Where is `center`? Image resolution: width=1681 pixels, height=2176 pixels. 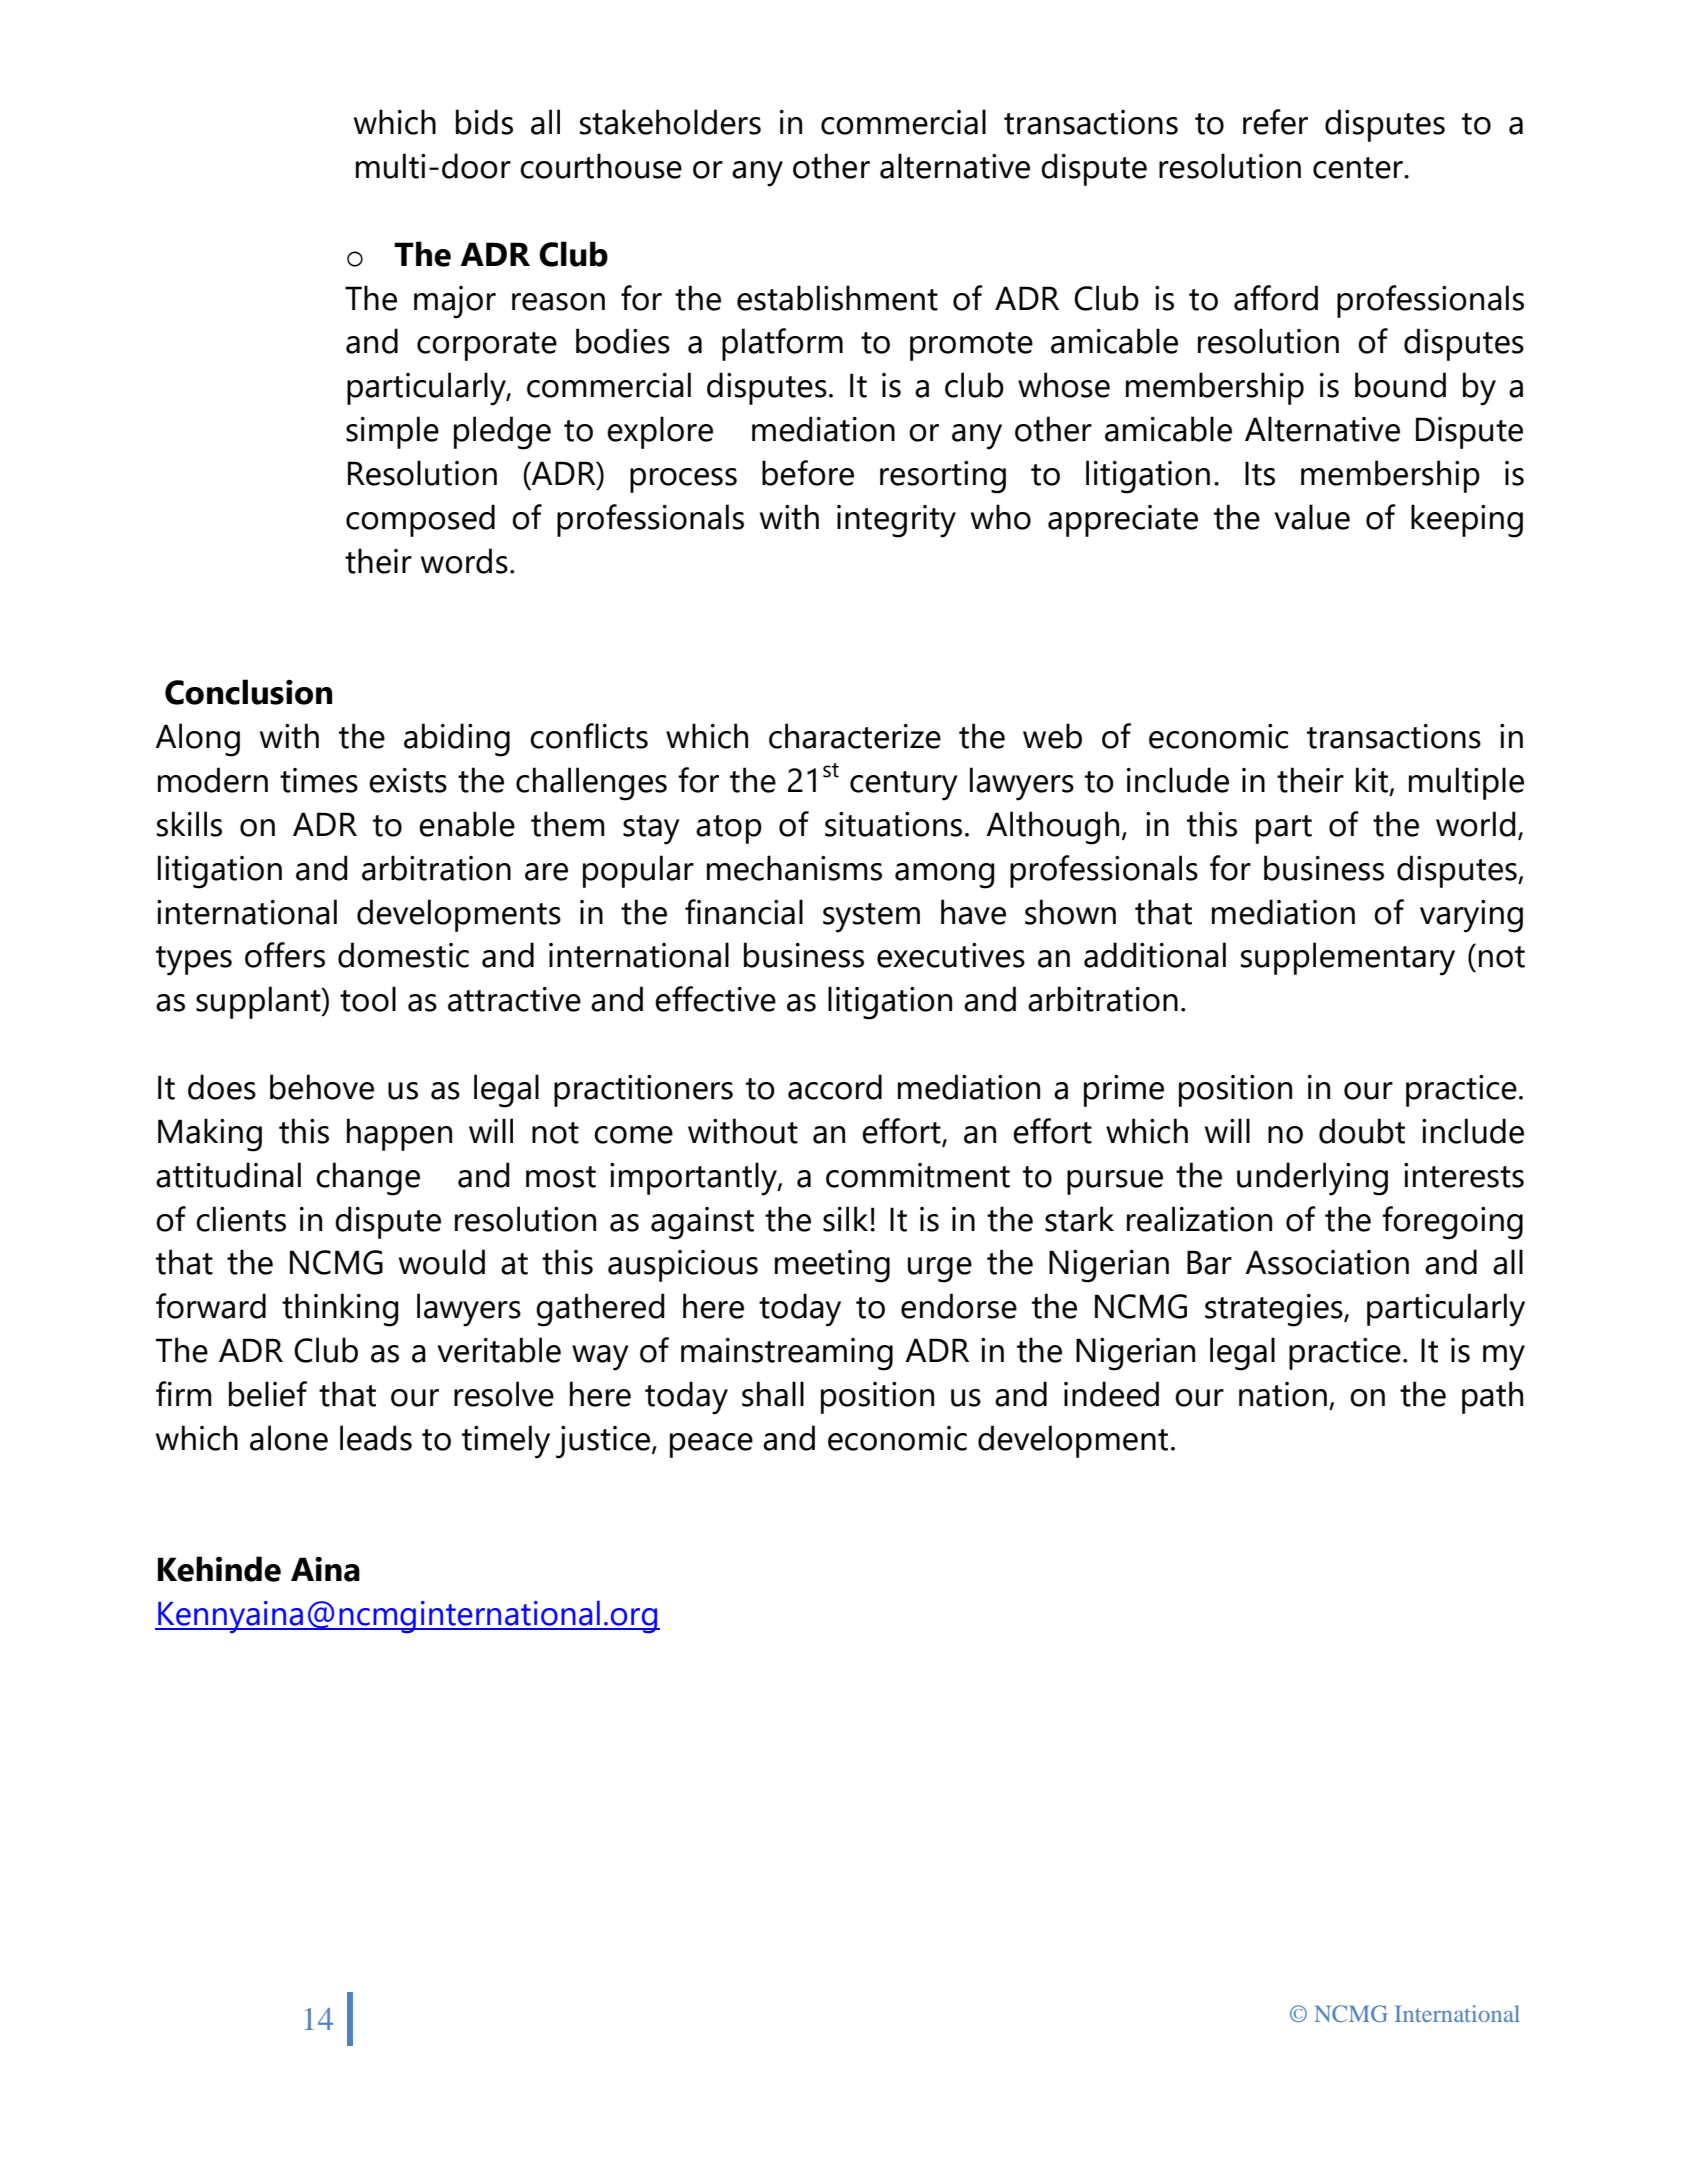
center is located at coordinates (1359, 168).
